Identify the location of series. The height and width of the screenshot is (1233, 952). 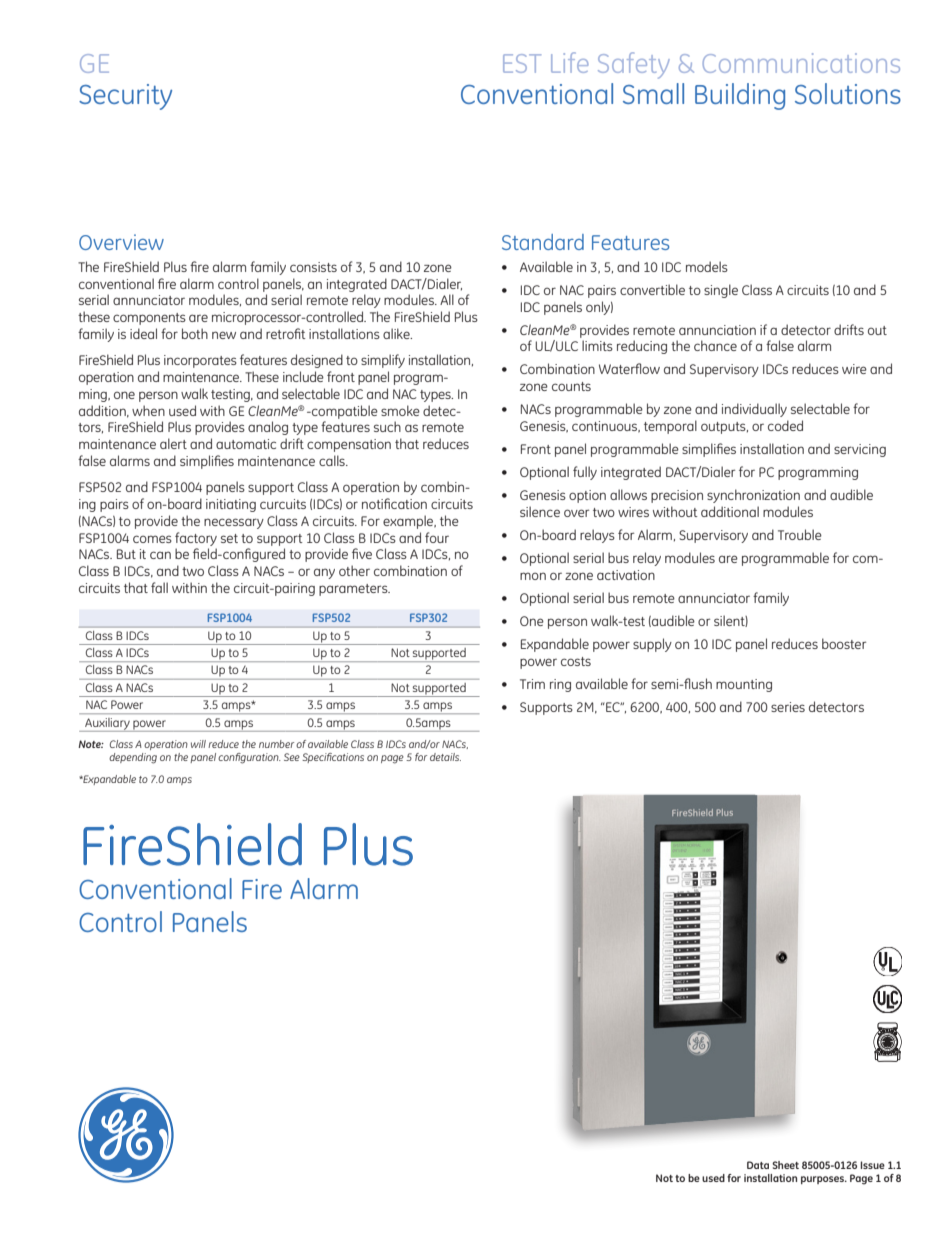
(788, 707).
